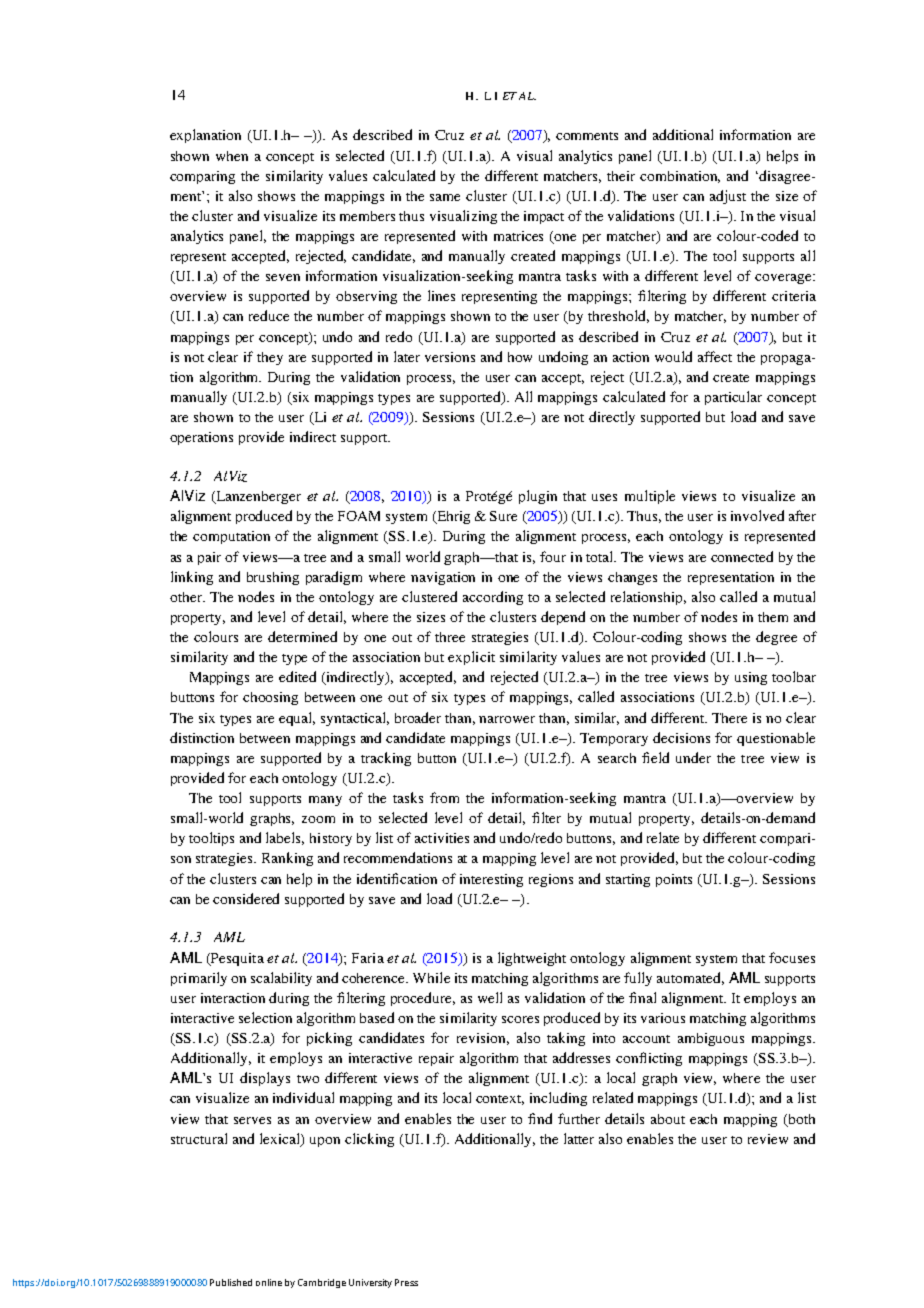  I want to click on narrower, so click(507, 719).
